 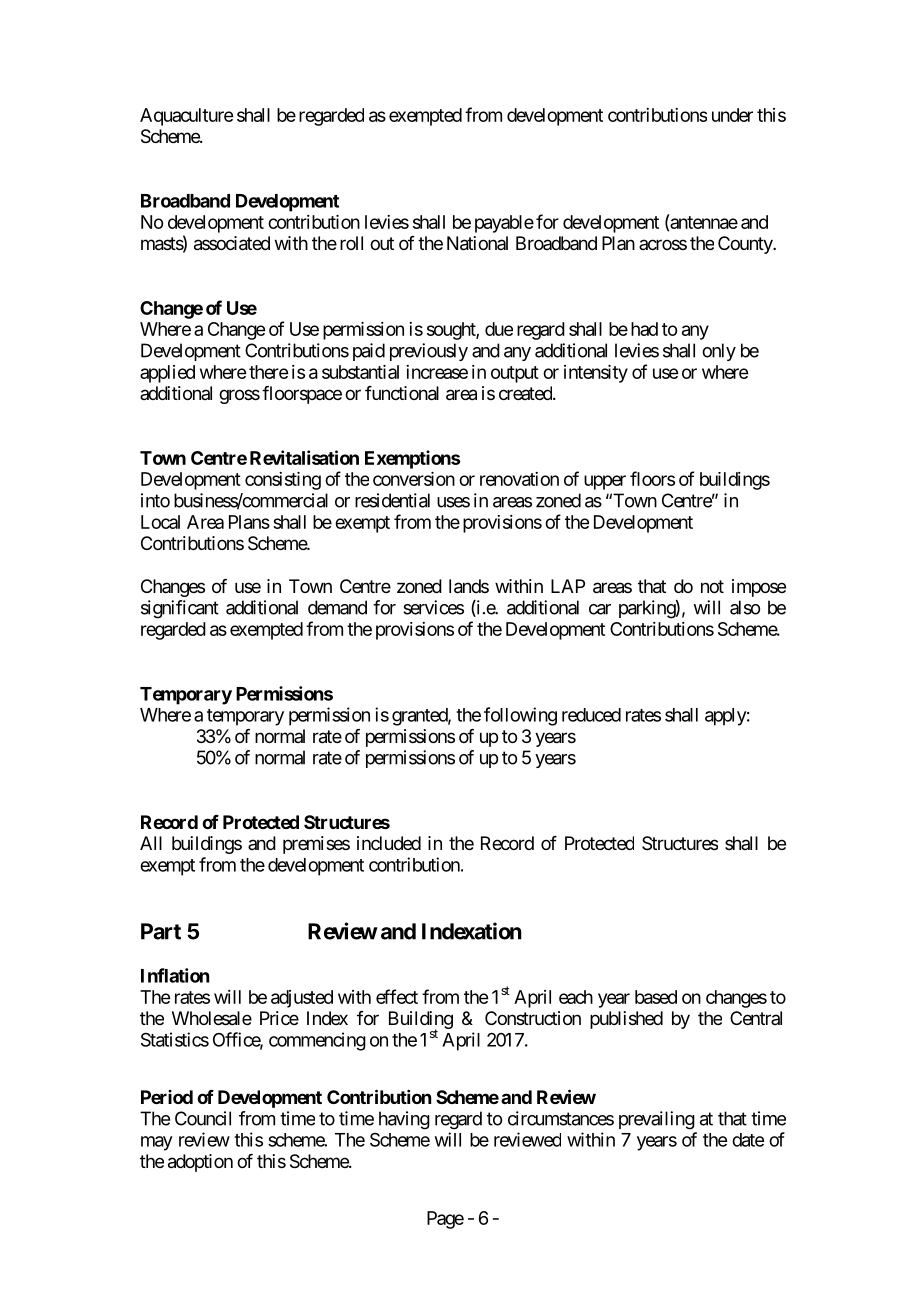 I want to click on under, so click(x=732, y=115).
